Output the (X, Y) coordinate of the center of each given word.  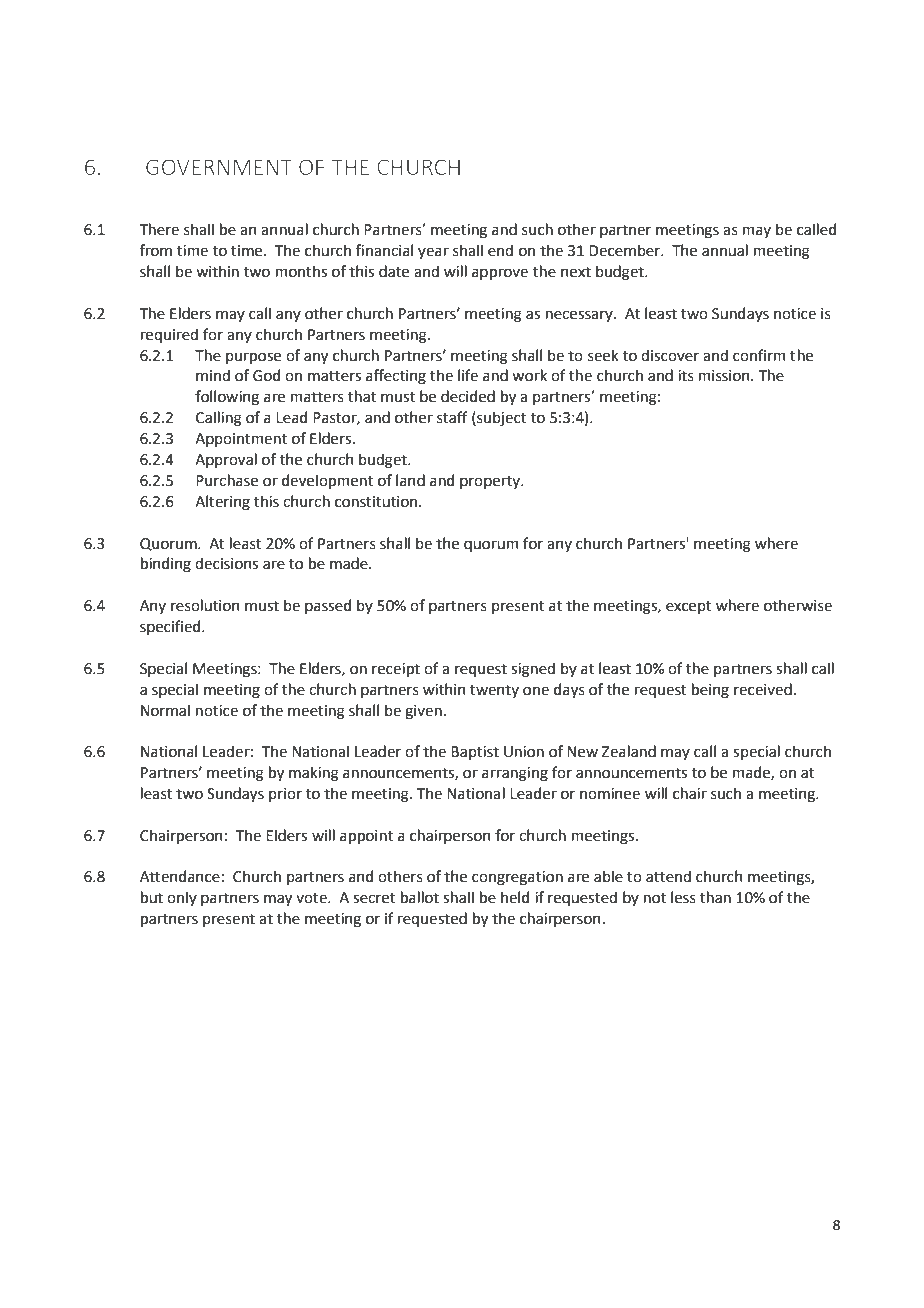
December (626, 250)
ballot (420, 897)
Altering (222, 503)
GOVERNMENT (219, 167)
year (433, 253)
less (683, 897)
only (182, 898)
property (491, 482)
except (689, 607)
